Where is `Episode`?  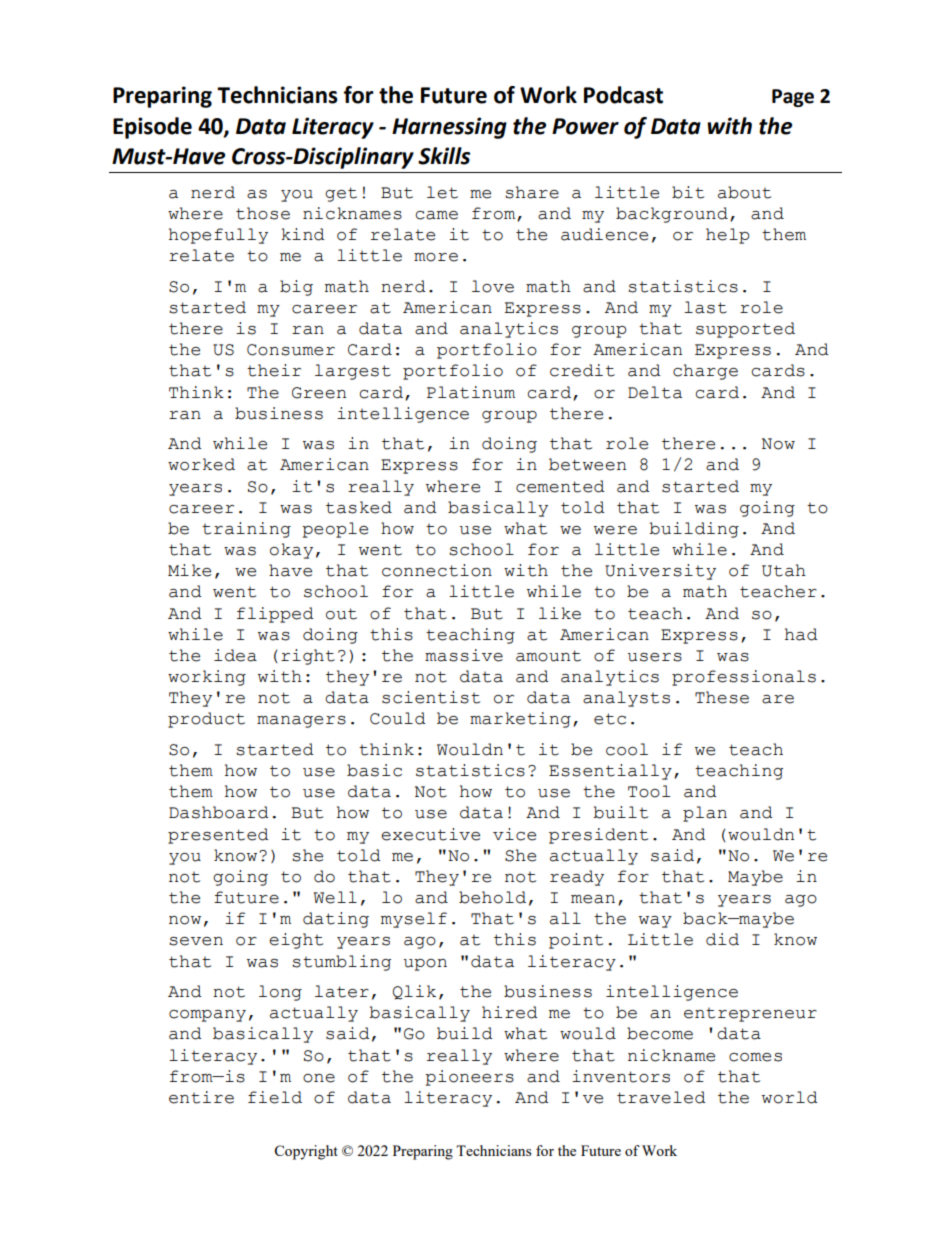
Episode is located at coordinates (152, 128).
